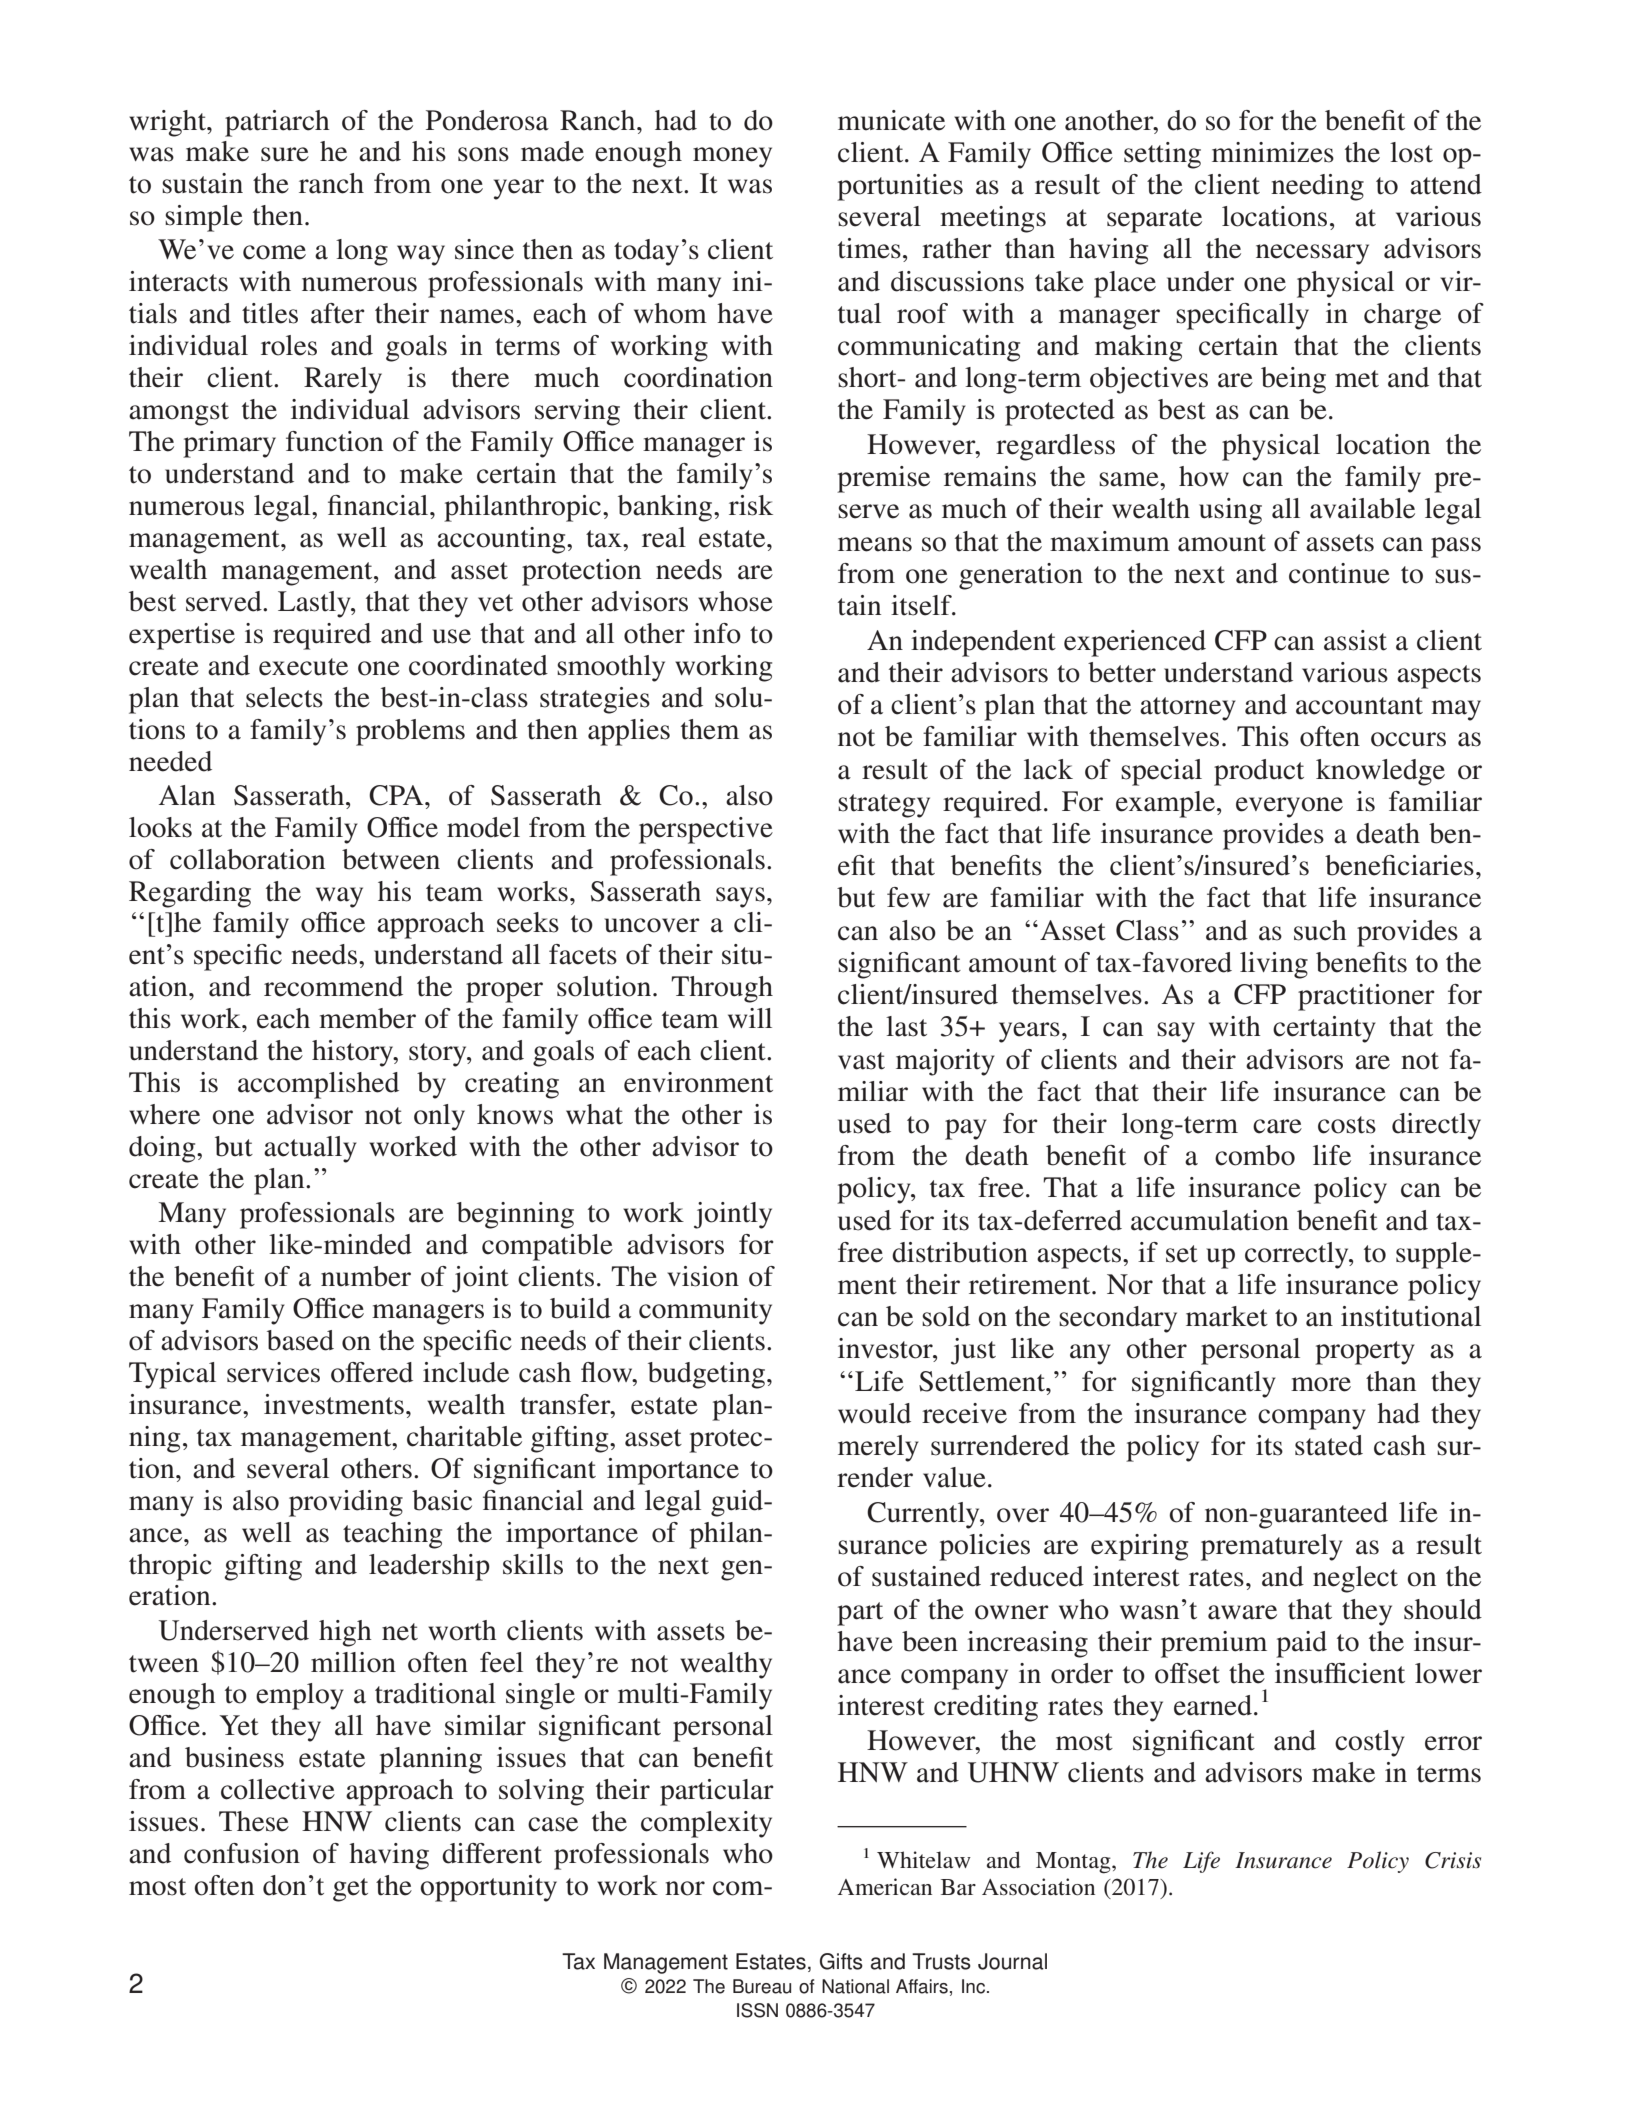 Image resolution: width=1643 pixels, height=2126 pixels. What do you see at coordinates (732, 157) in the screenshot?
I see `money` at bounding box center [732, 157].
